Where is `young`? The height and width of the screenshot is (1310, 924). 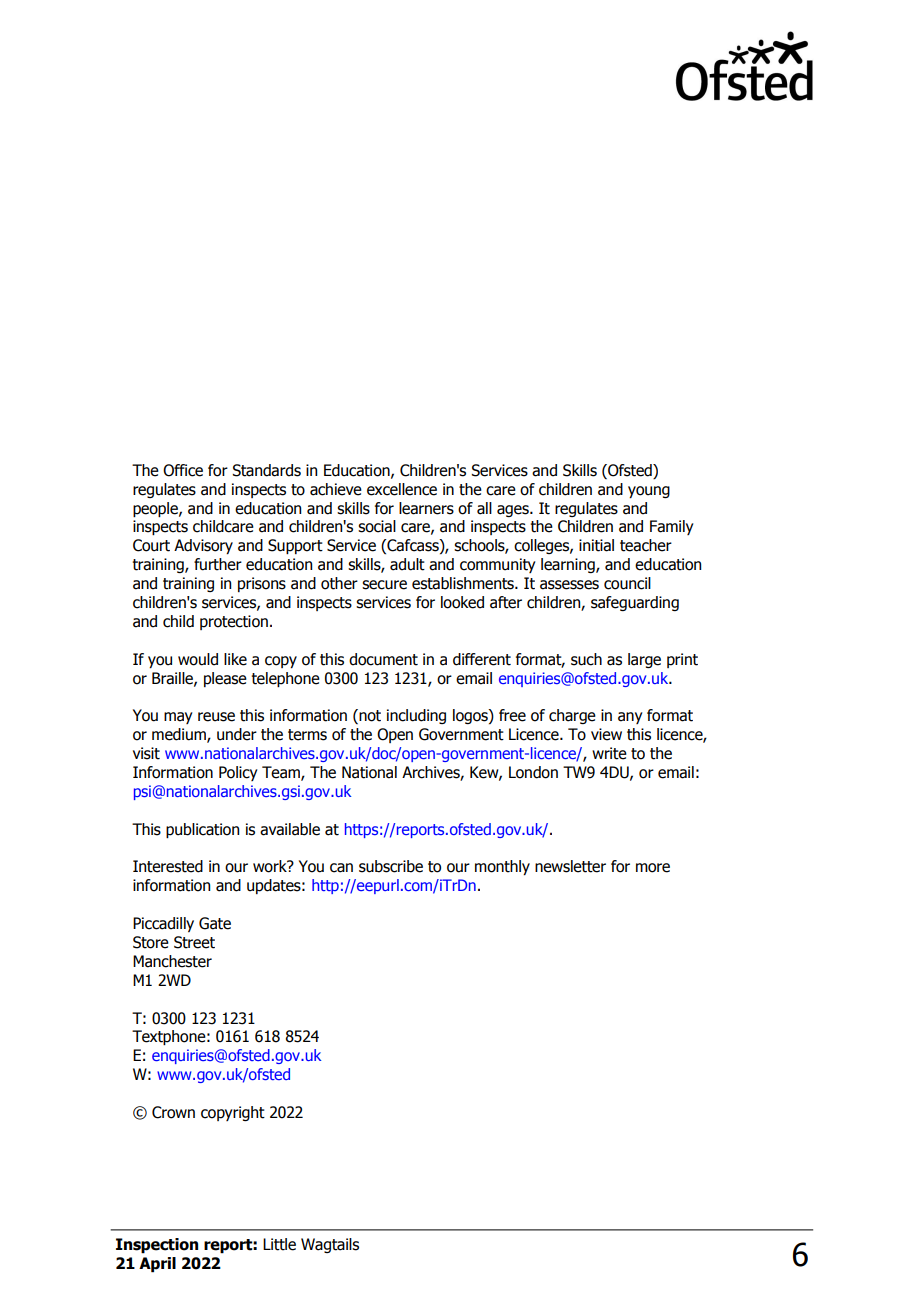
young is located at coordinates (649, 492).
